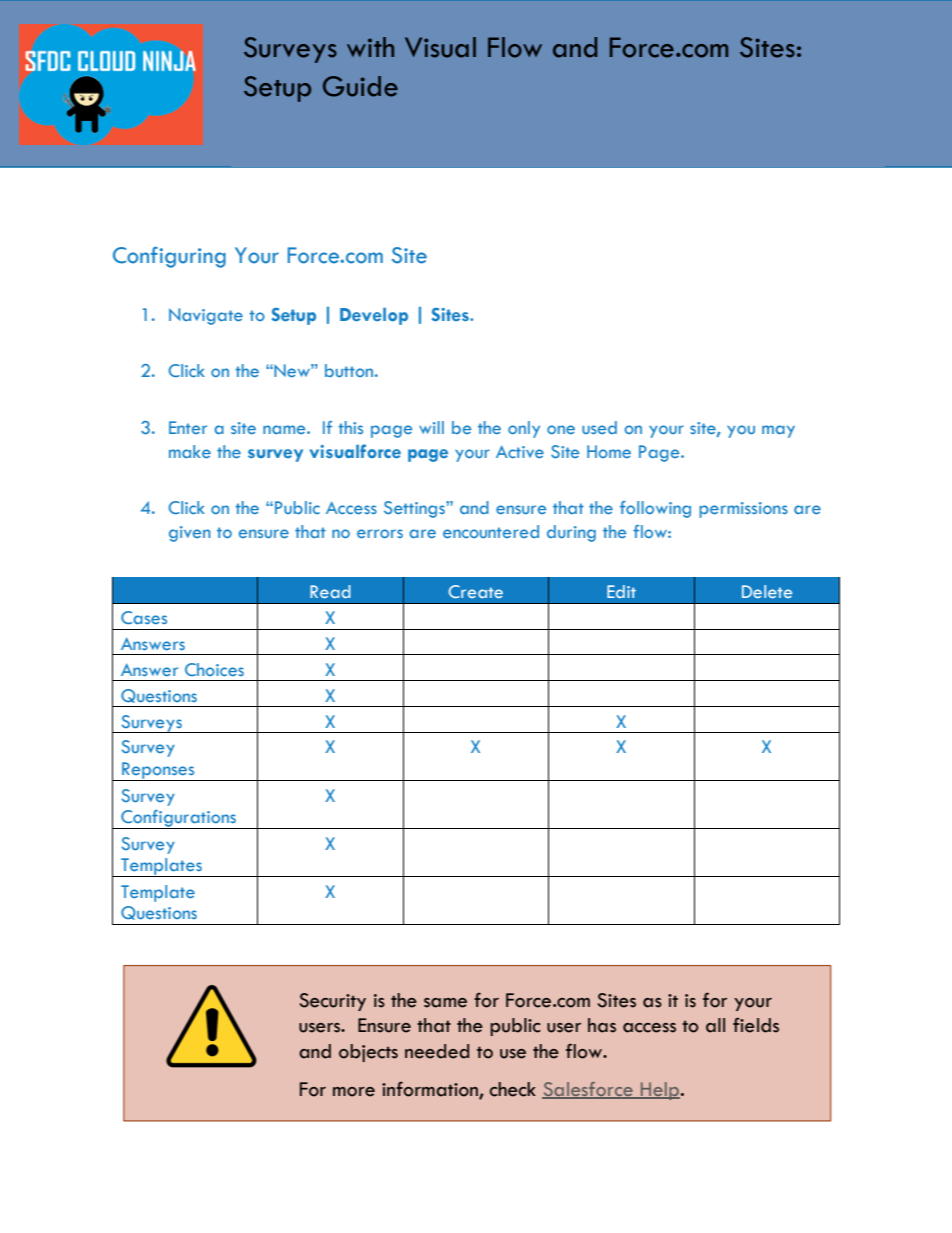 Image resolution: width=952 pixels, height=1233 pixels. I want to click on Reponses, so click(158, 771).
